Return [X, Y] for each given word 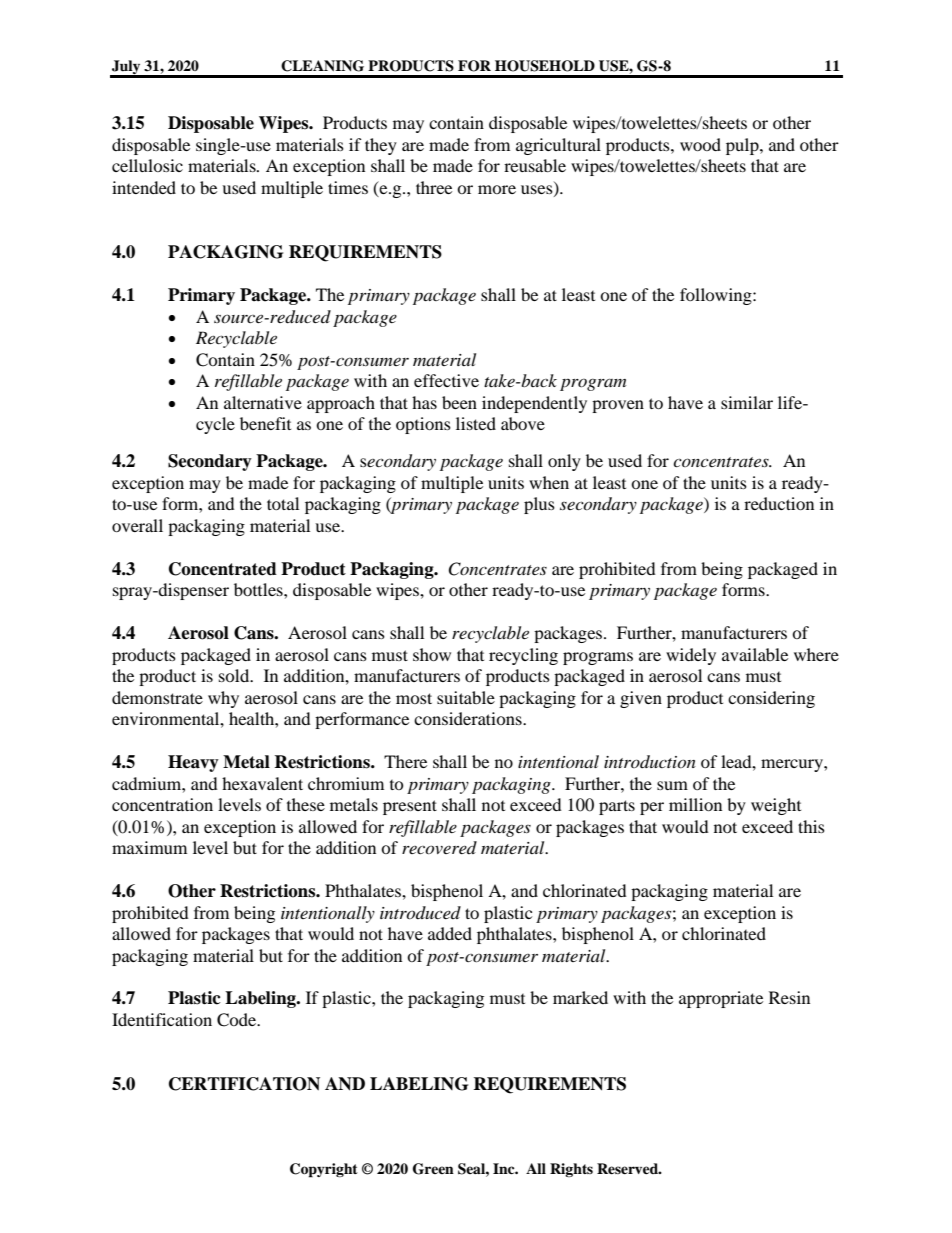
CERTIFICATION [244, 1084]
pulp [743, 146]
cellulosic [147, 165]
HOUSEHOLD [545, 66]
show [432, 654]
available [755, 654]
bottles [259, 589]
